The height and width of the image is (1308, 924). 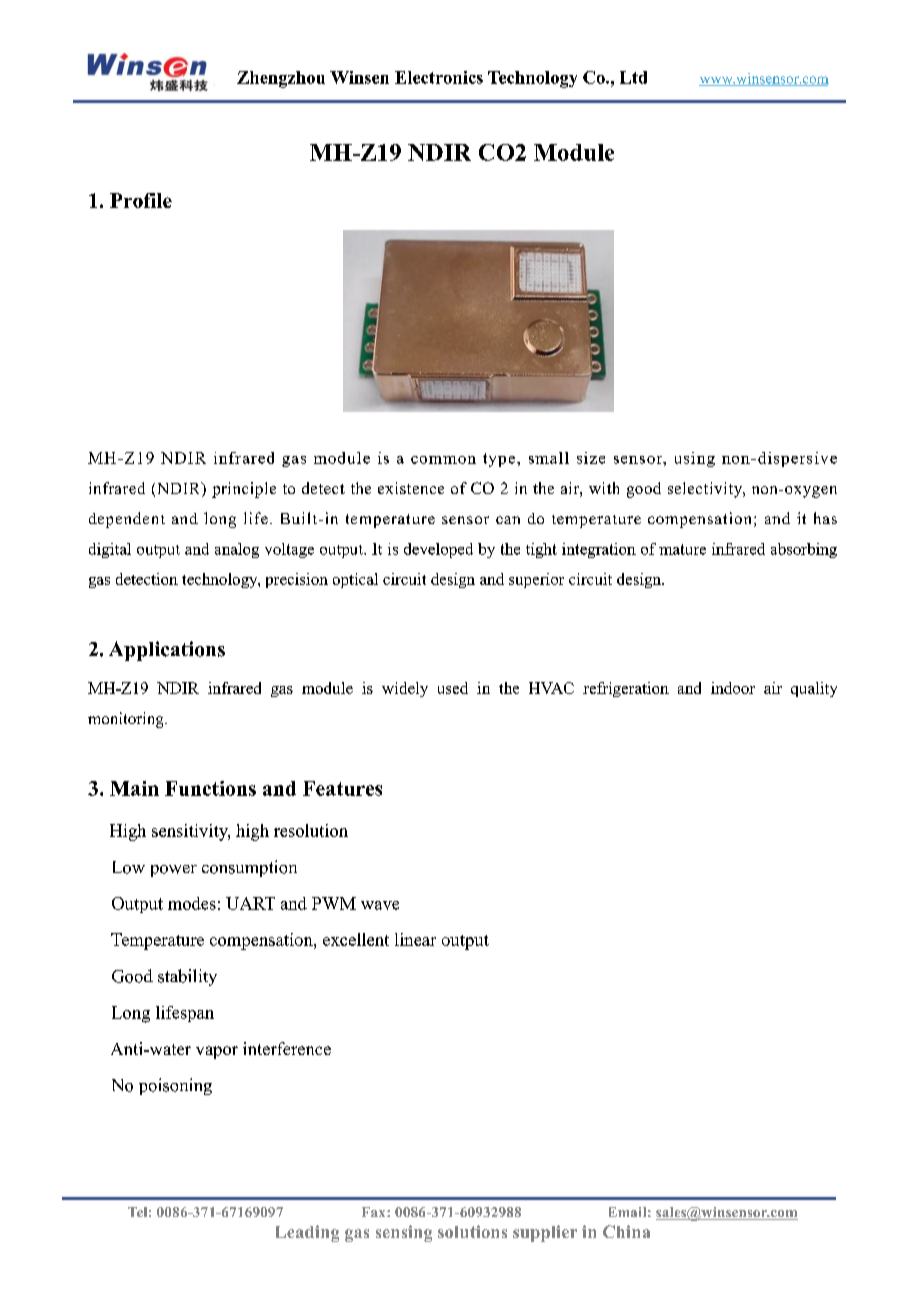 What do you see at coordinates (439, 77) in the image?
I see `Electronics` at bounding box center [439, 77].
